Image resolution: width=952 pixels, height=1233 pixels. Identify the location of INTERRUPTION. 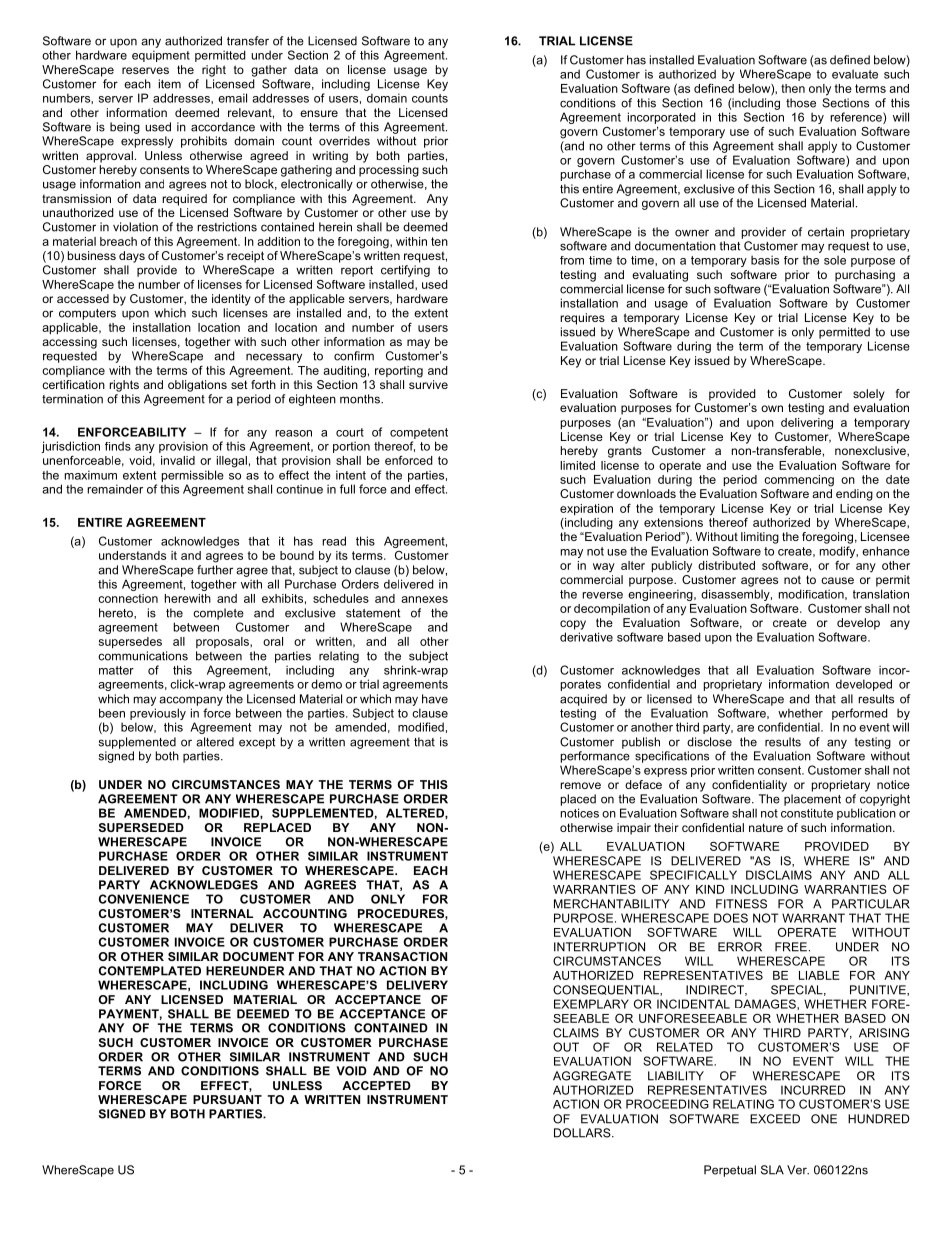
(599, 947).
